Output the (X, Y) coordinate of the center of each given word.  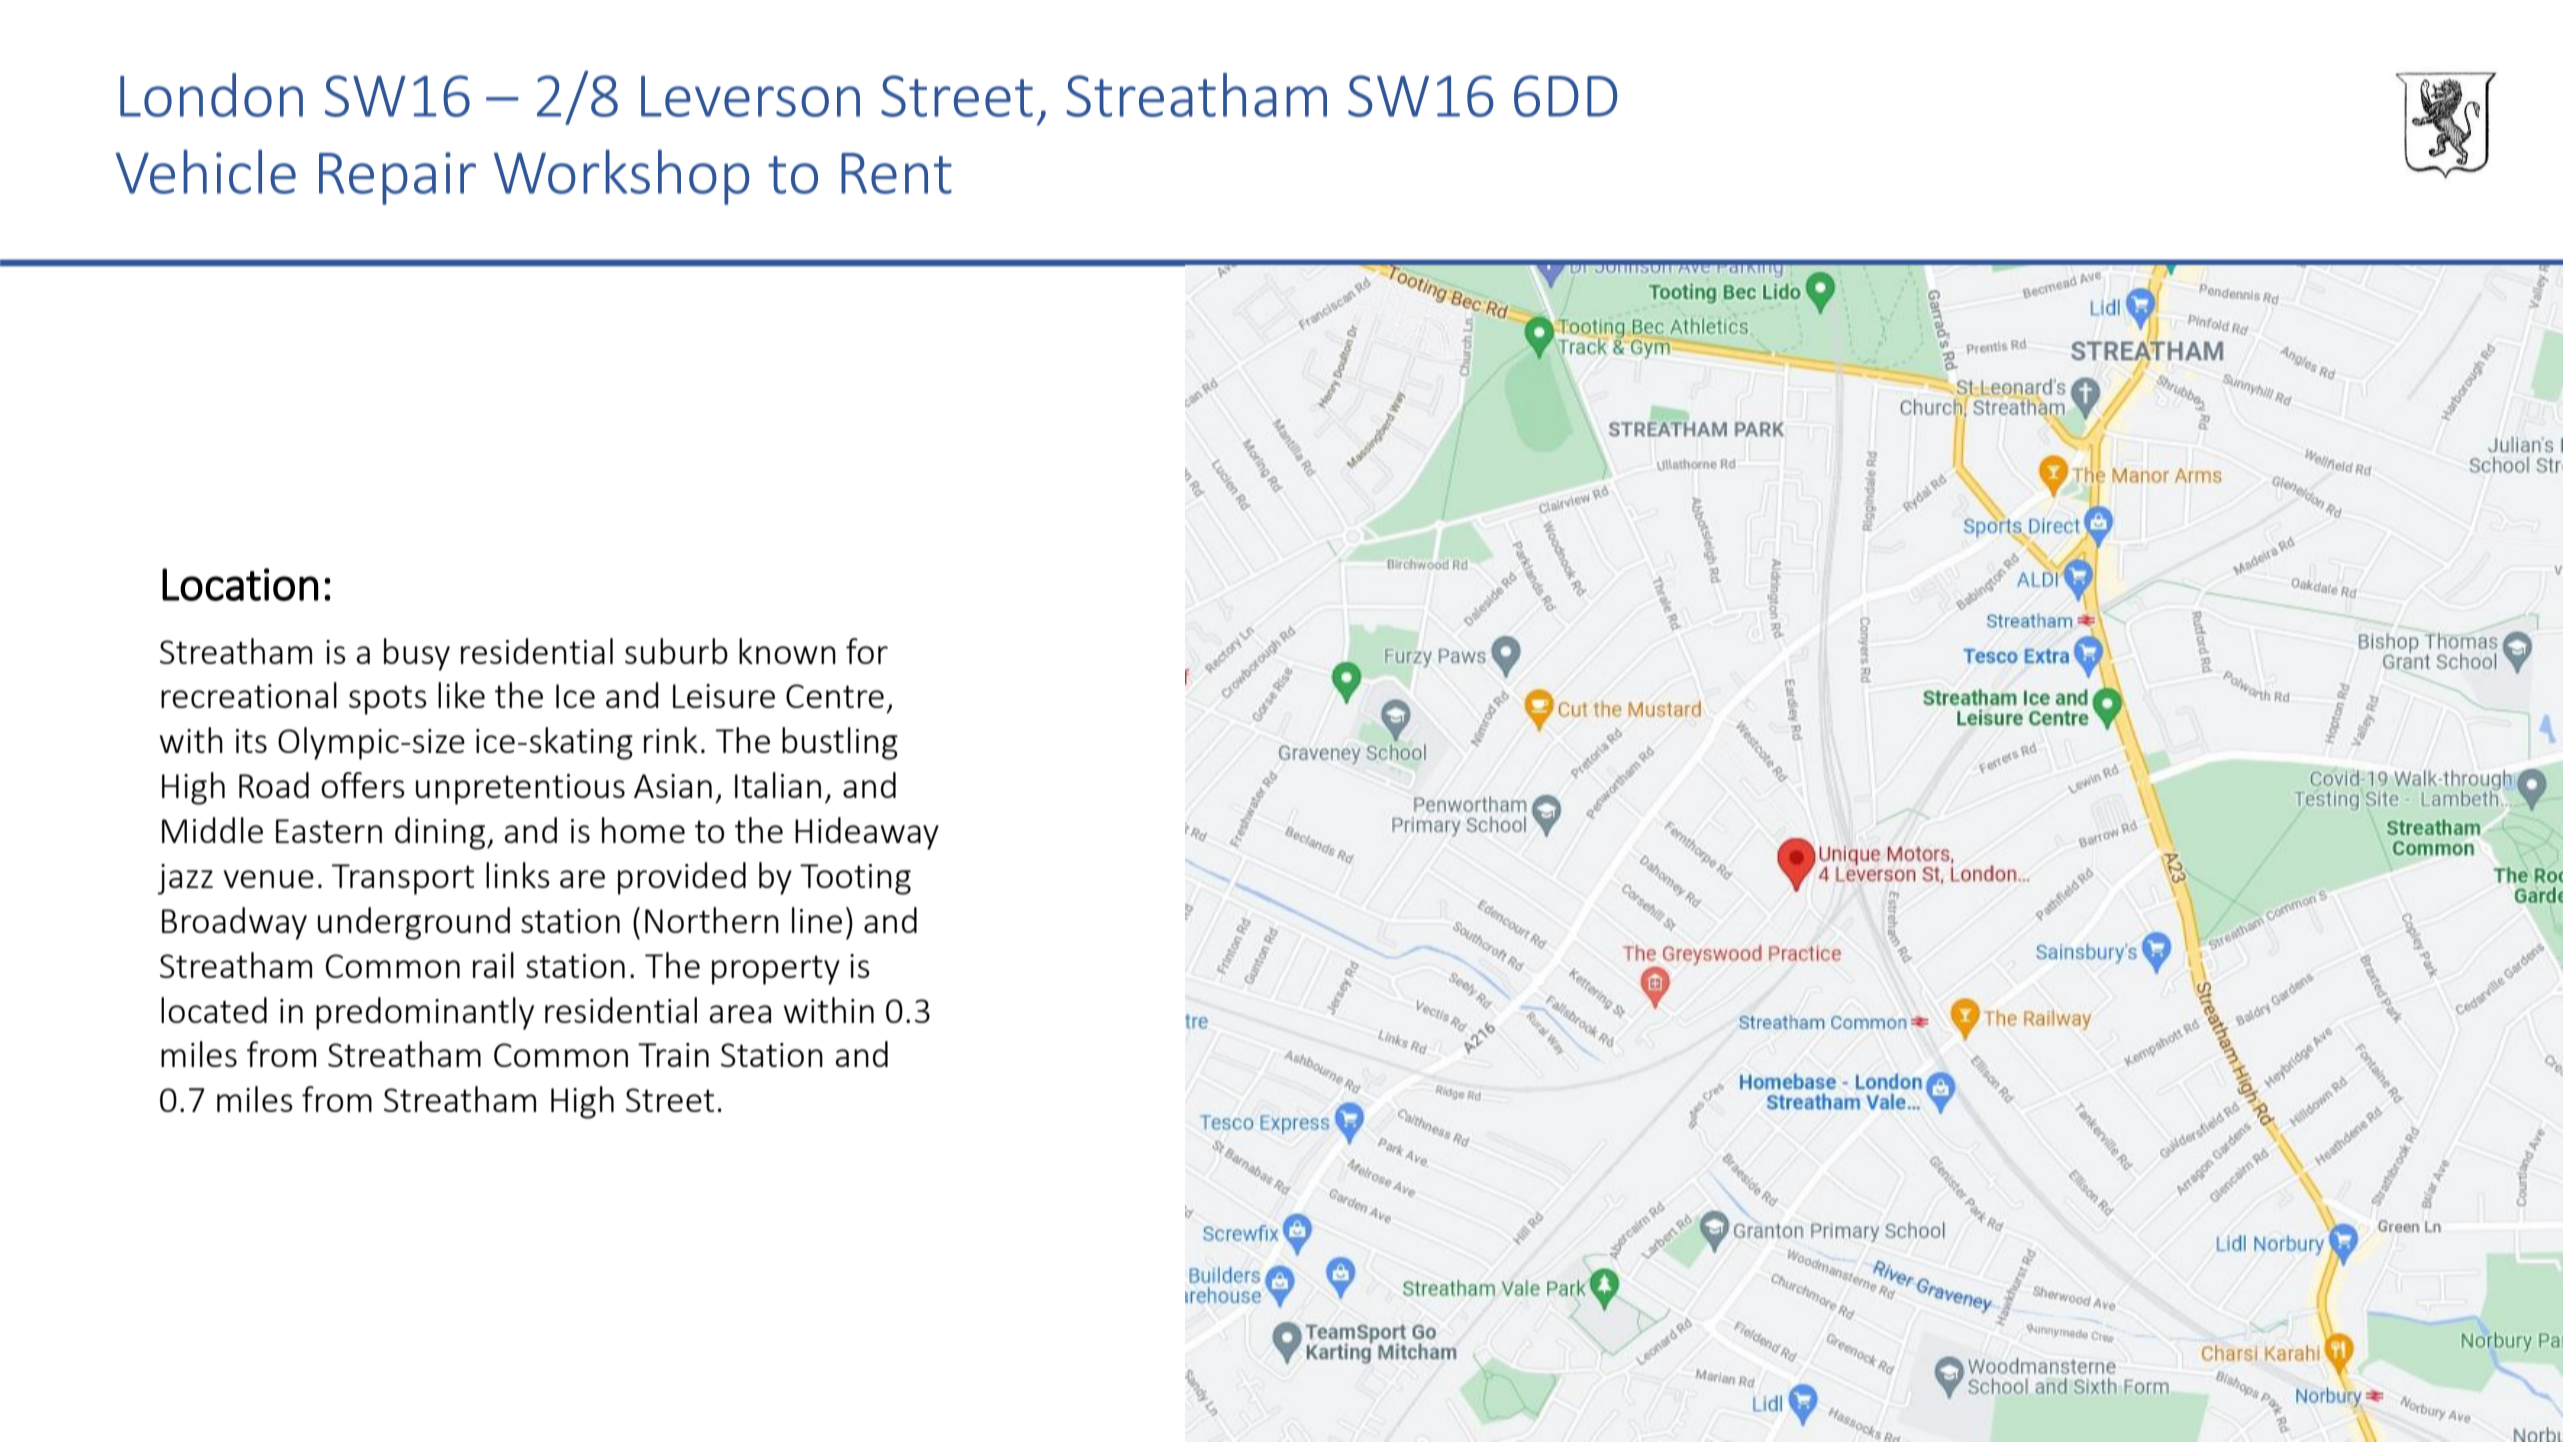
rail (493, 965)
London (211, 95)
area (740, 1014)
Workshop (621, 177)
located (214, 1010)
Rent (896, 173)
